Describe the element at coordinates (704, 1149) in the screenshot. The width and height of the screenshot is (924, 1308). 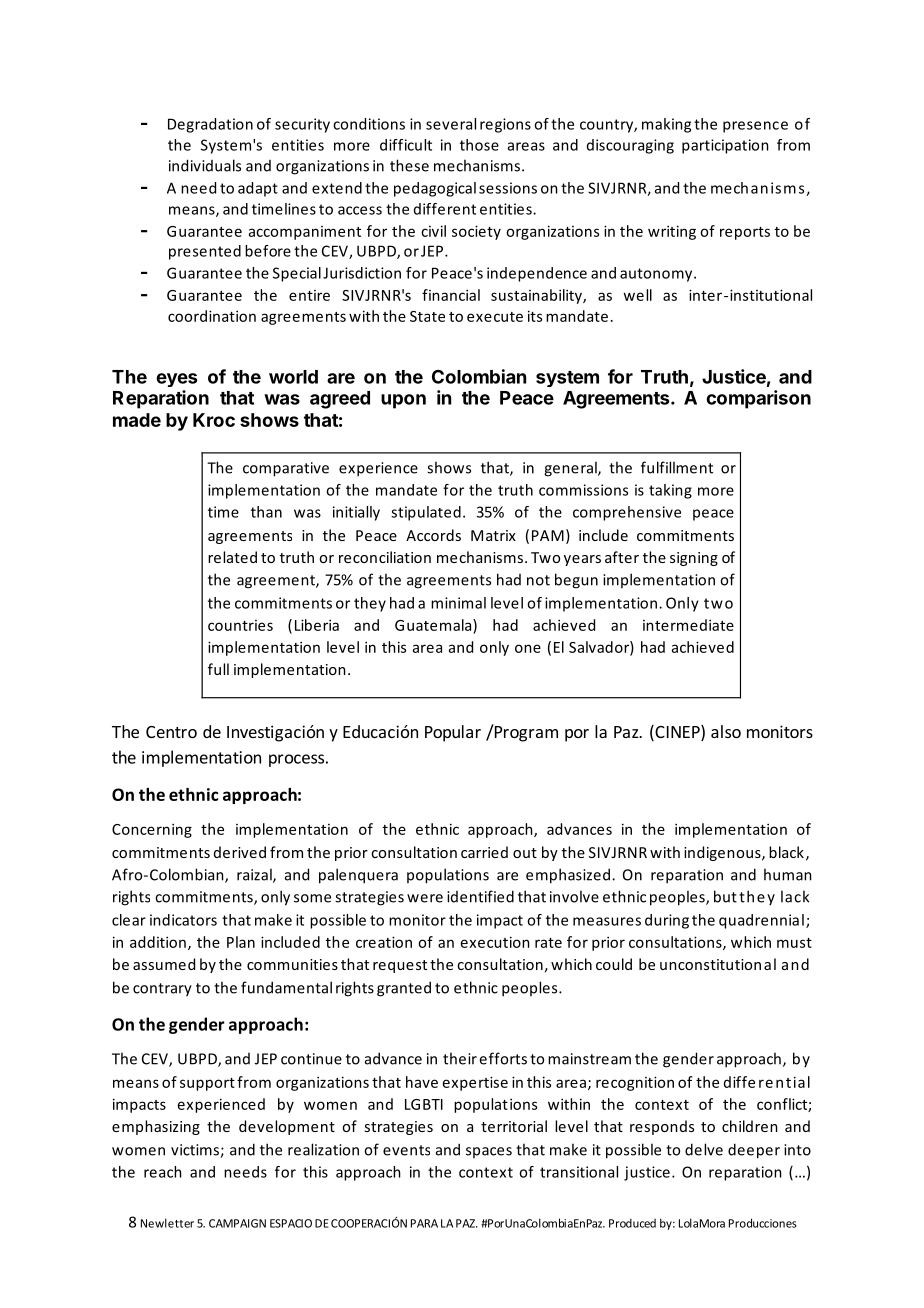
I see `delve` at that location.
